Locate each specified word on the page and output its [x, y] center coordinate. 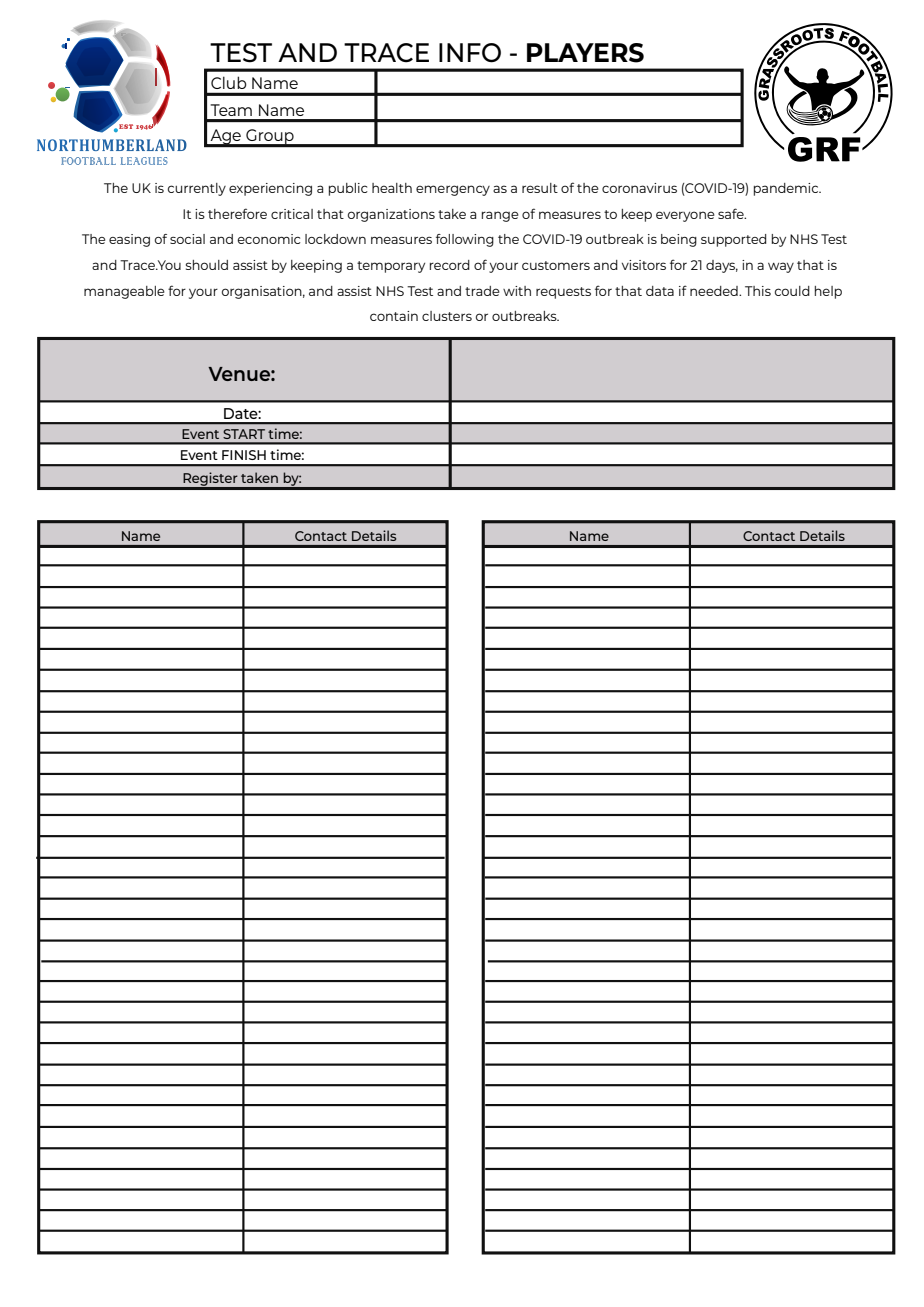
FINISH [244, 455]
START [244, 434]
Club [228, 83]
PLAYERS [585, 53]
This [758, 291]
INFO [470, 53]
